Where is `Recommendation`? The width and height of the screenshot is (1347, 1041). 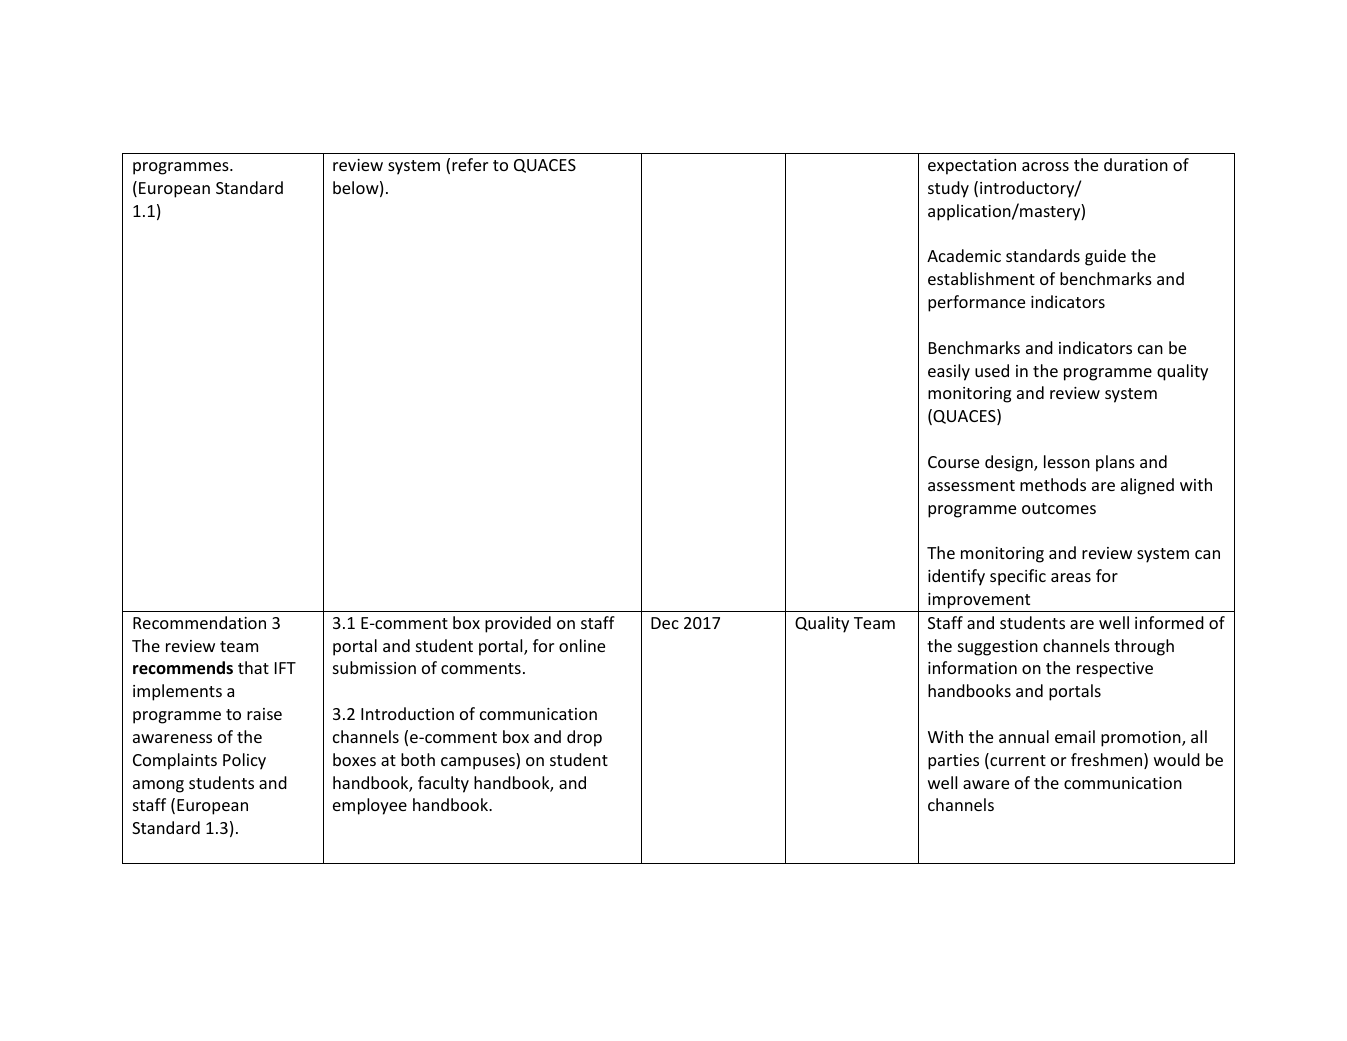
Recommendation is located at coordinates (199, 622).
